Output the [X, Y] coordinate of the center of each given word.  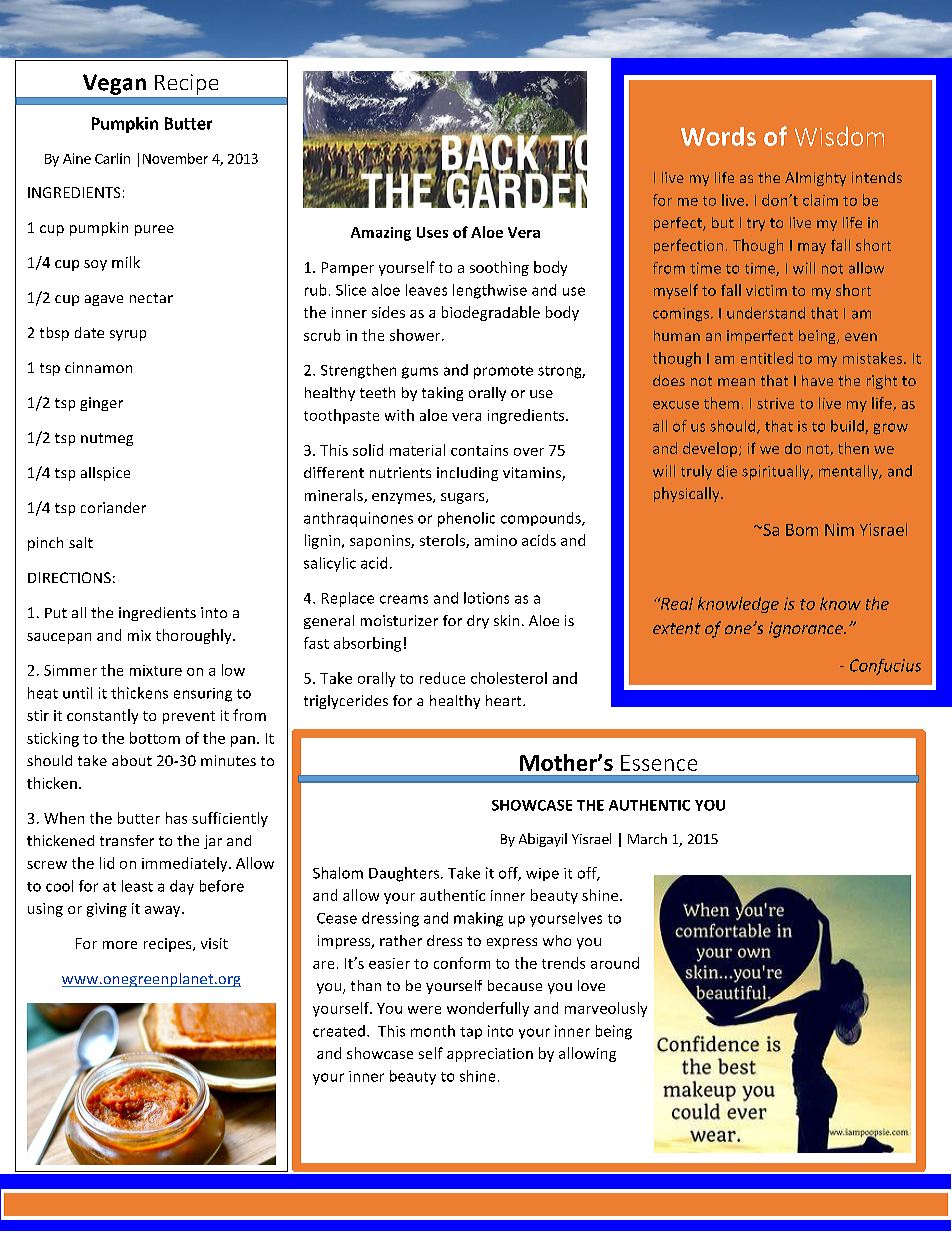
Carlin [112, 158]
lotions [486, 598]
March [647, 838]
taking [442, 394]
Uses [432, 232]
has [176, 818]
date [89, 332]
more [120, 945]
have [817, 380]
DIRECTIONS [69, 577]
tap [471, 1033]
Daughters [405, 874]
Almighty [815, 179]
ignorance [807, 630]
